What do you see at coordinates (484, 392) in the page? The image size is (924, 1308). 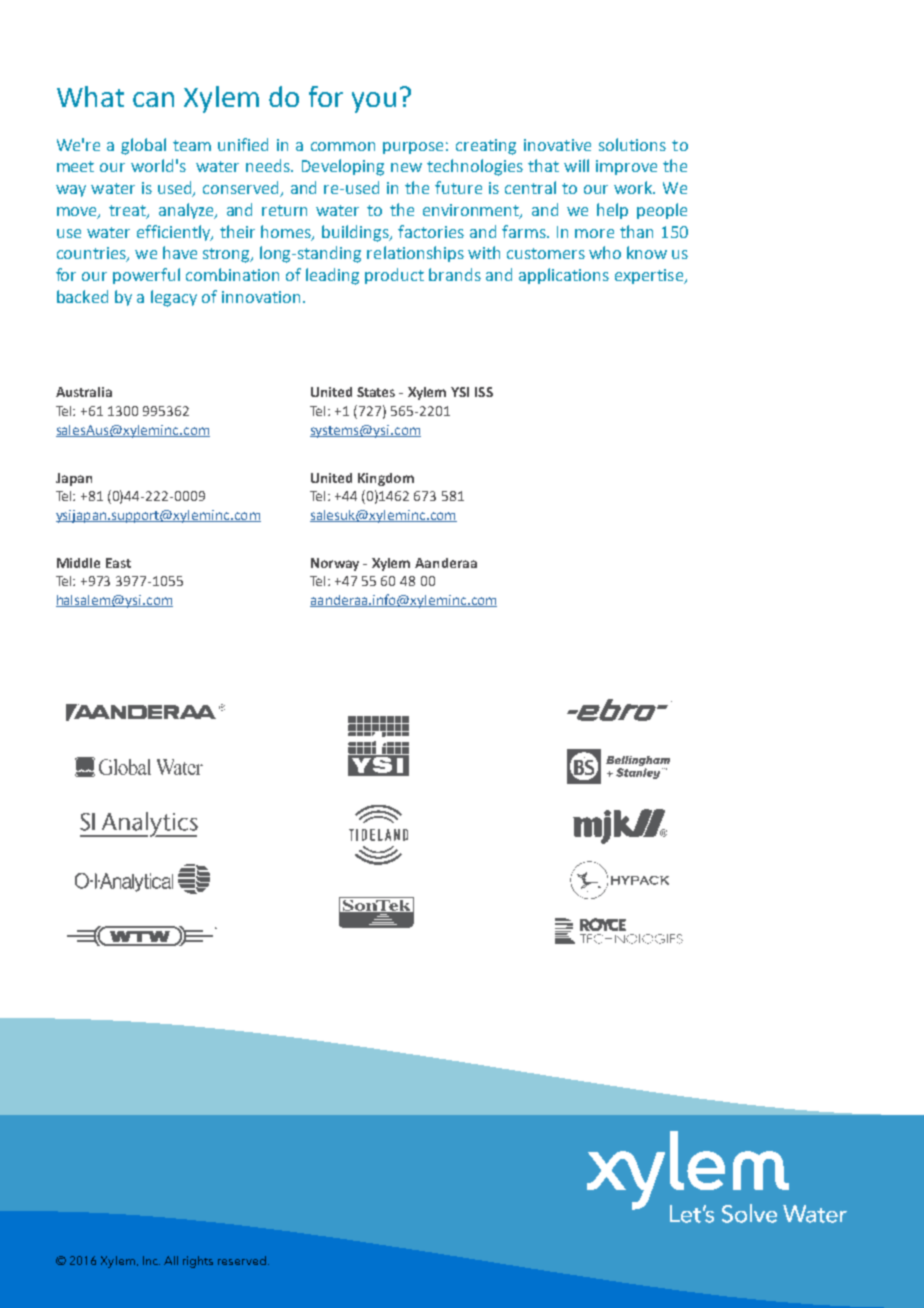 I see `ISS` at bounding box center [484, 392].
